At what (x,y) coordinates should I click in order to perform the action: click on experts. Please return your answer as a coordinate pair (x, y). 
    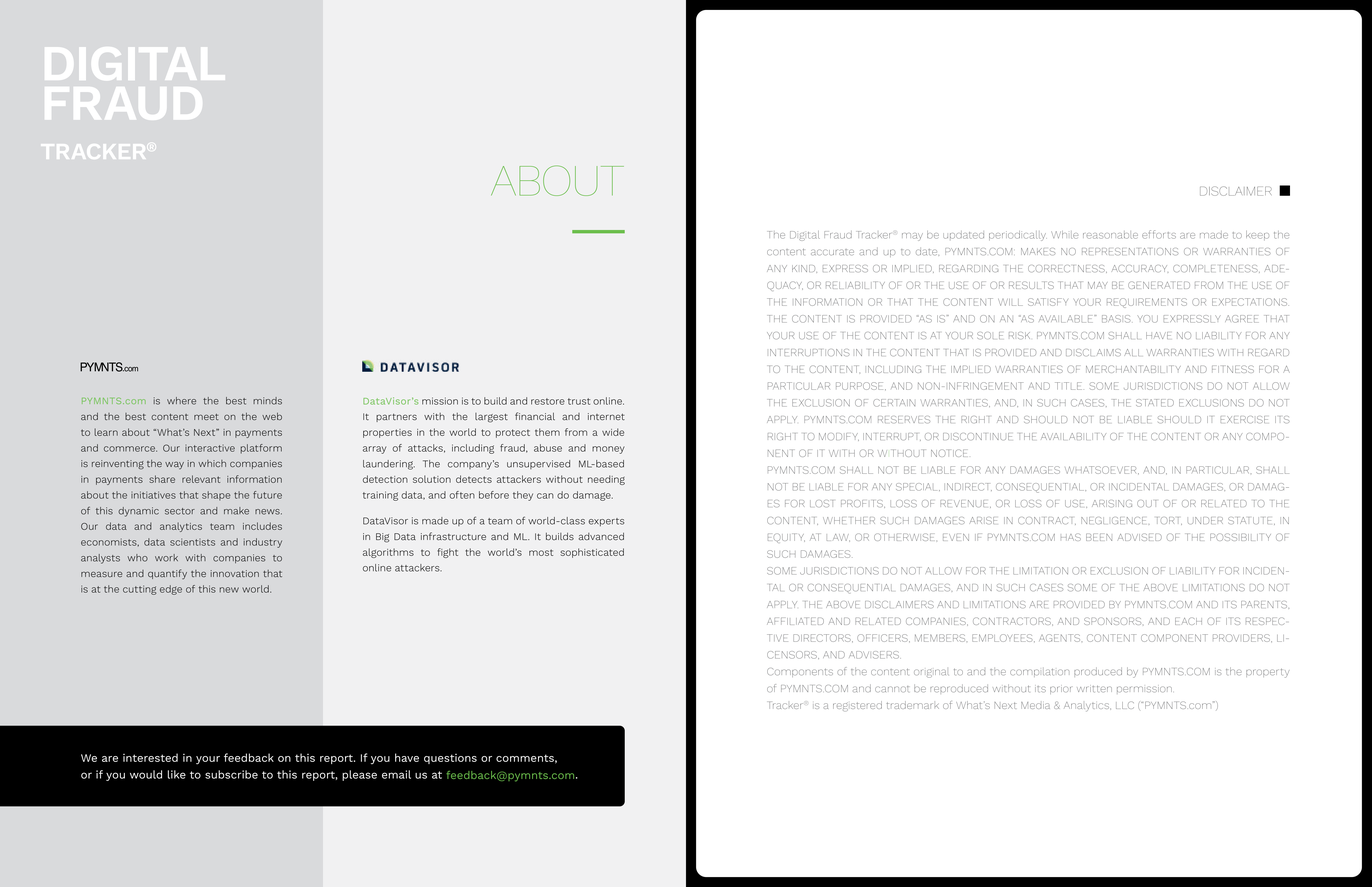
    Looking at the image, I should click on (606, 522).
